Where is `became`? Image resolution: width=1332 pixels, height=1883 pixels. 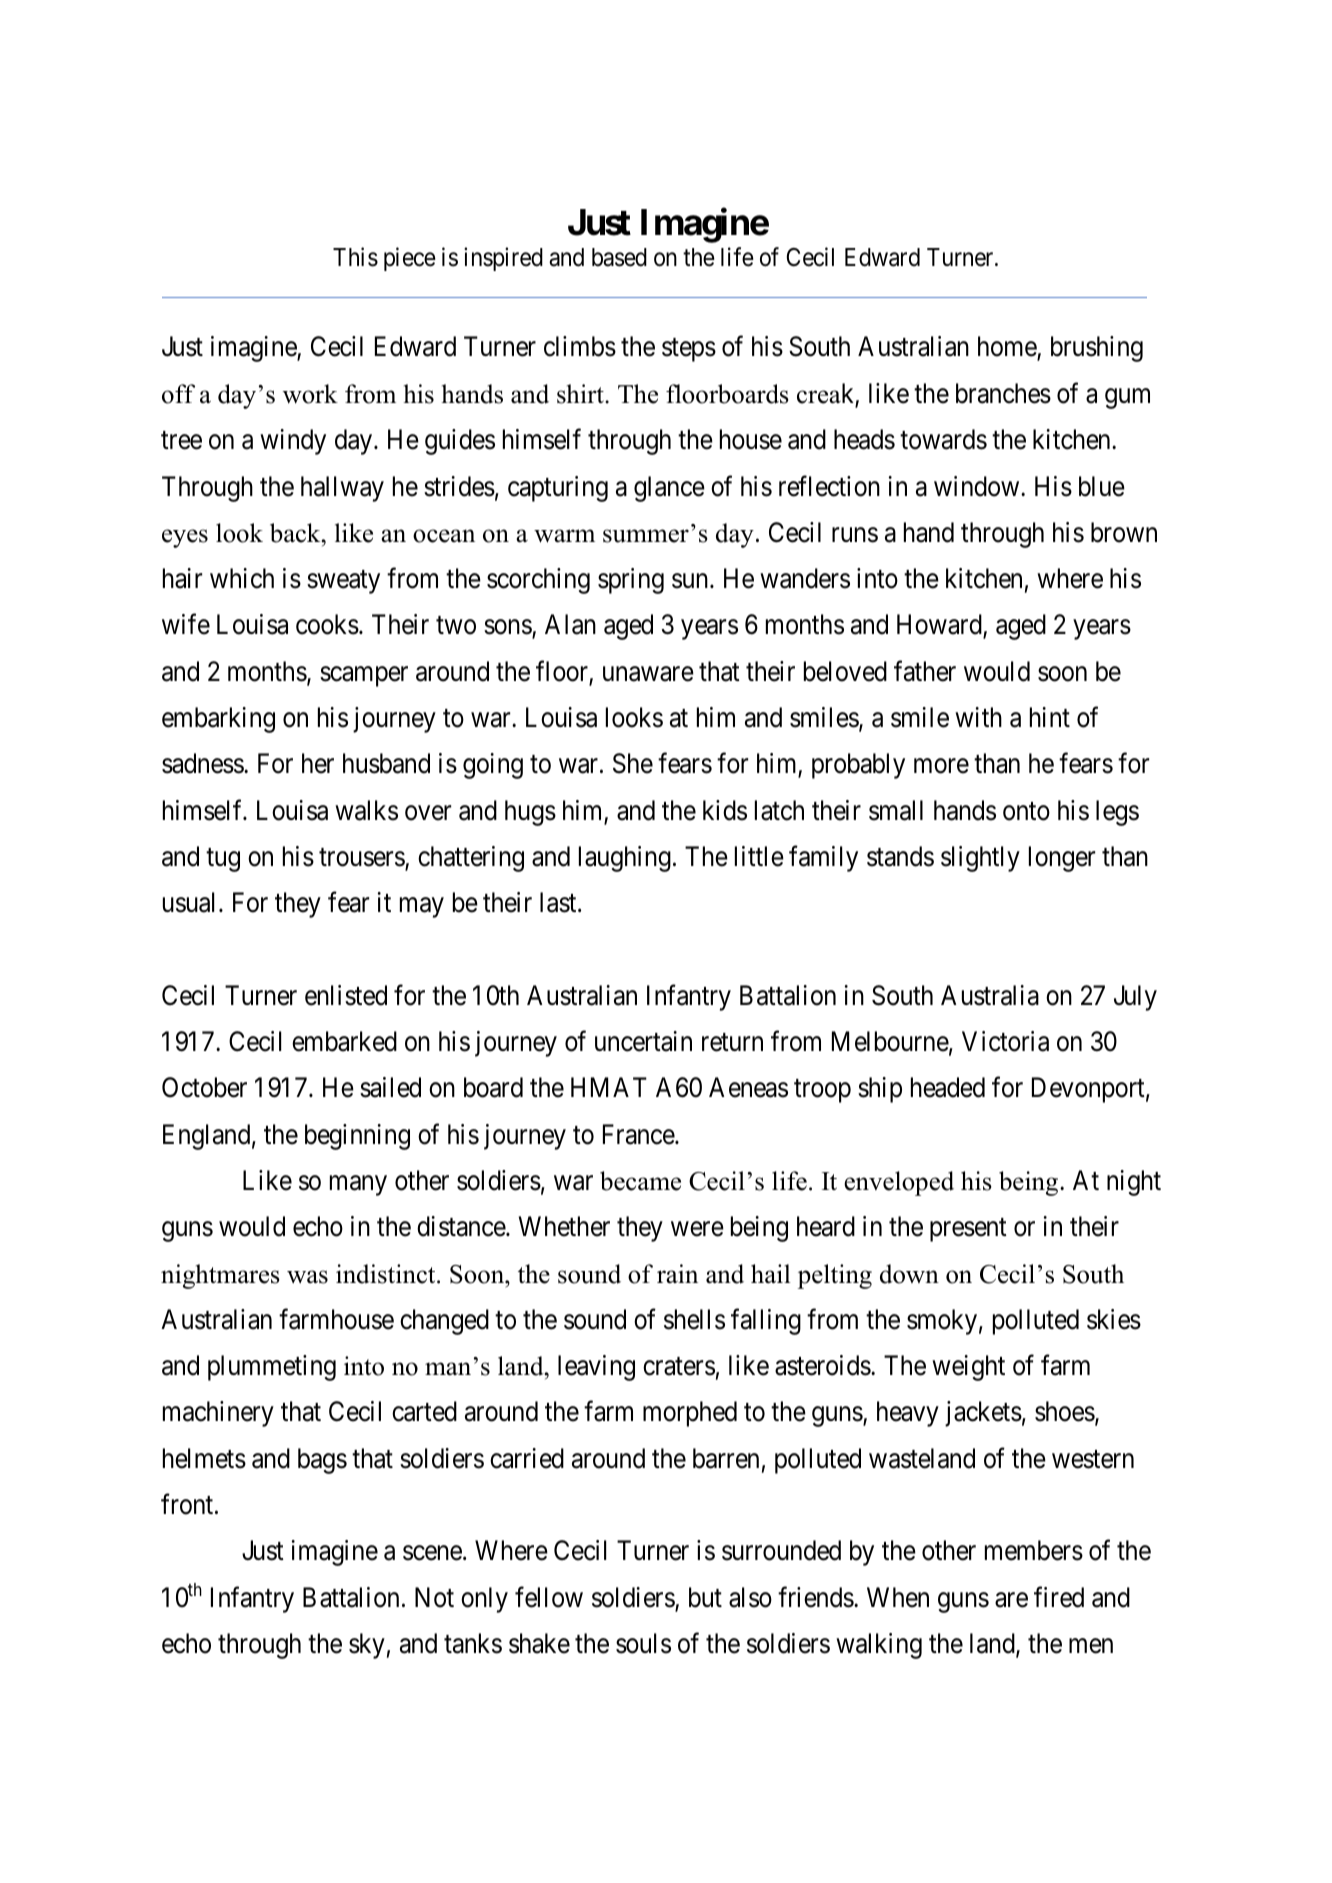 became is located at coordinates (640, 1181).
